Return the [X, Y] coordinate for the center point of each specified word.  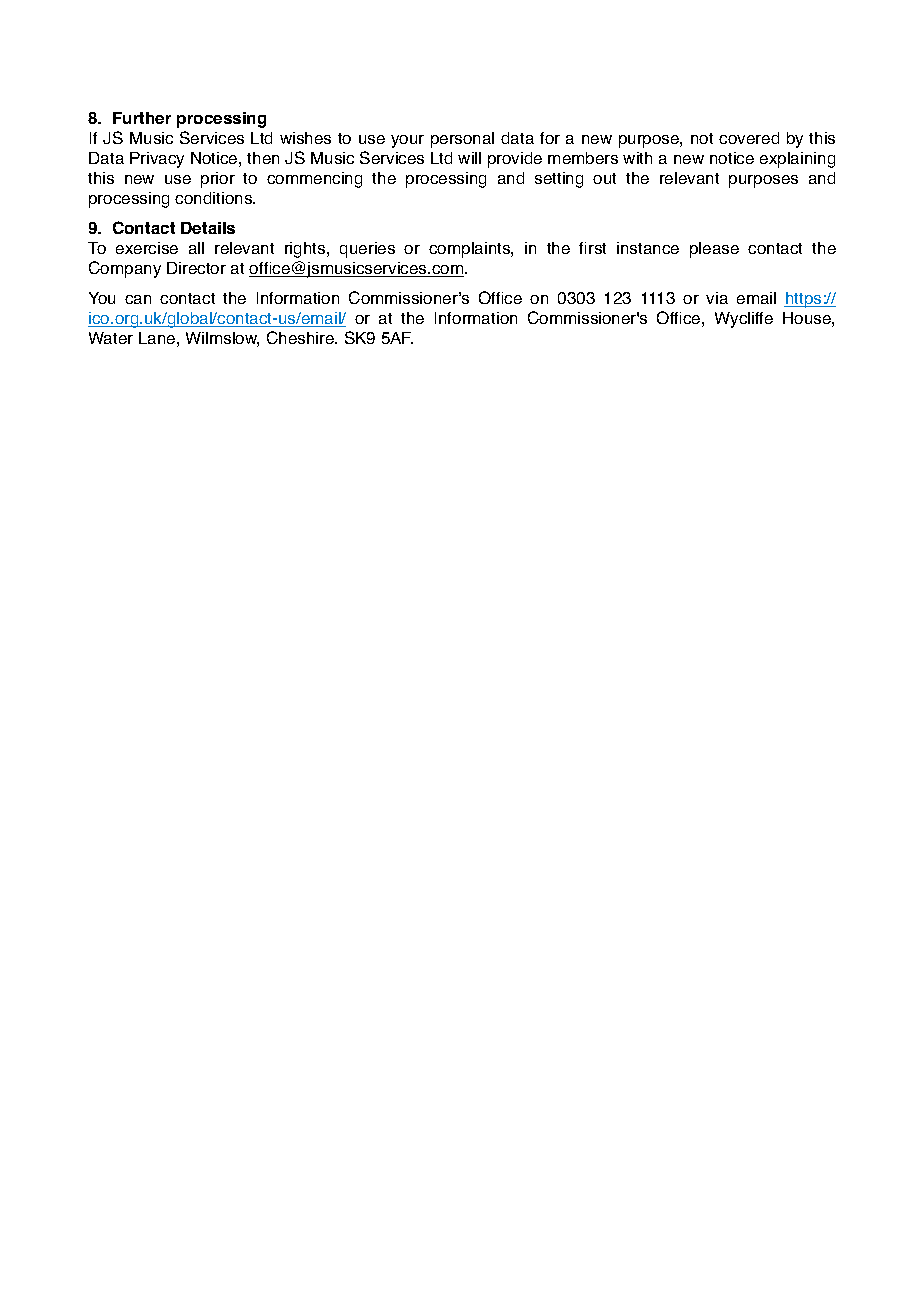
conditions [215, 198]
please [714, 250]
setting [559, 180]
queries [367, 250]
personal [462, 140]
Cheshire [301, 337]
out [604, 178]
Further [142, 118]
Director [196, 268]
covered [749, 138]
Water [111, 338]
